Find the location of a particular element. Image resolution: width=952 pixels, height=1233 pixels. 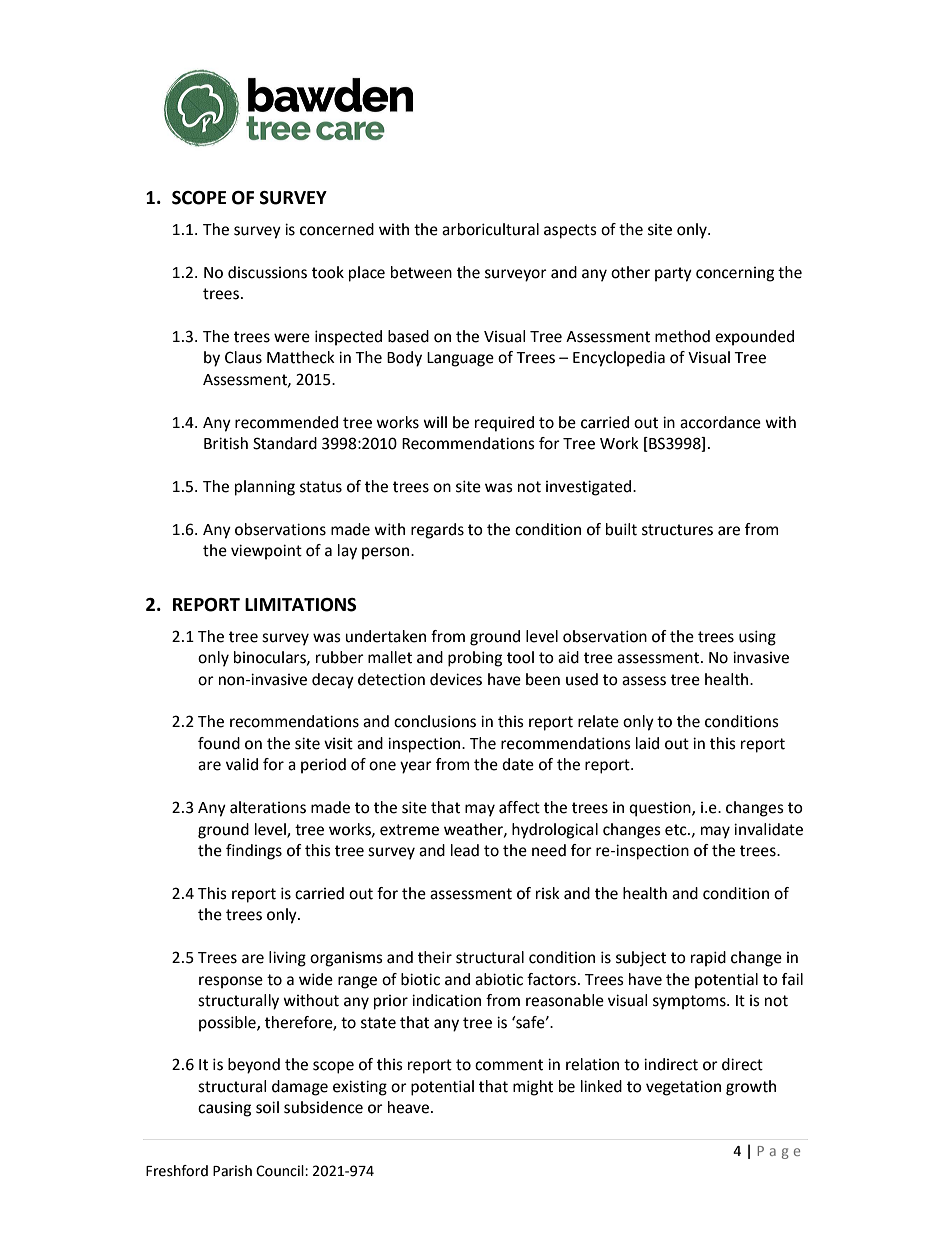

viewpoint is located at coordinates (266, 552).
